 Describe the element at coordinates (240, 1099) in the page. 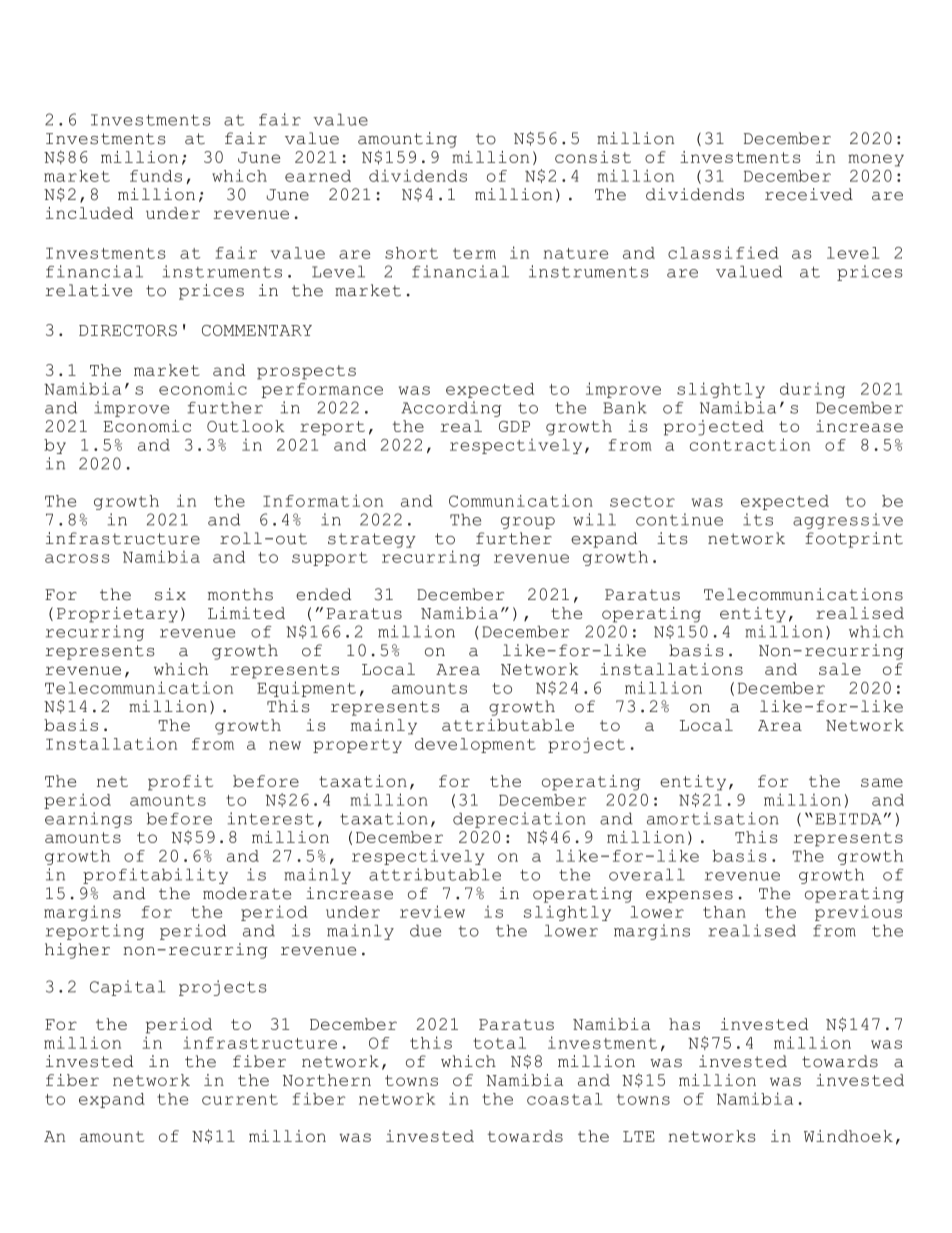

I see `current` at that location.
